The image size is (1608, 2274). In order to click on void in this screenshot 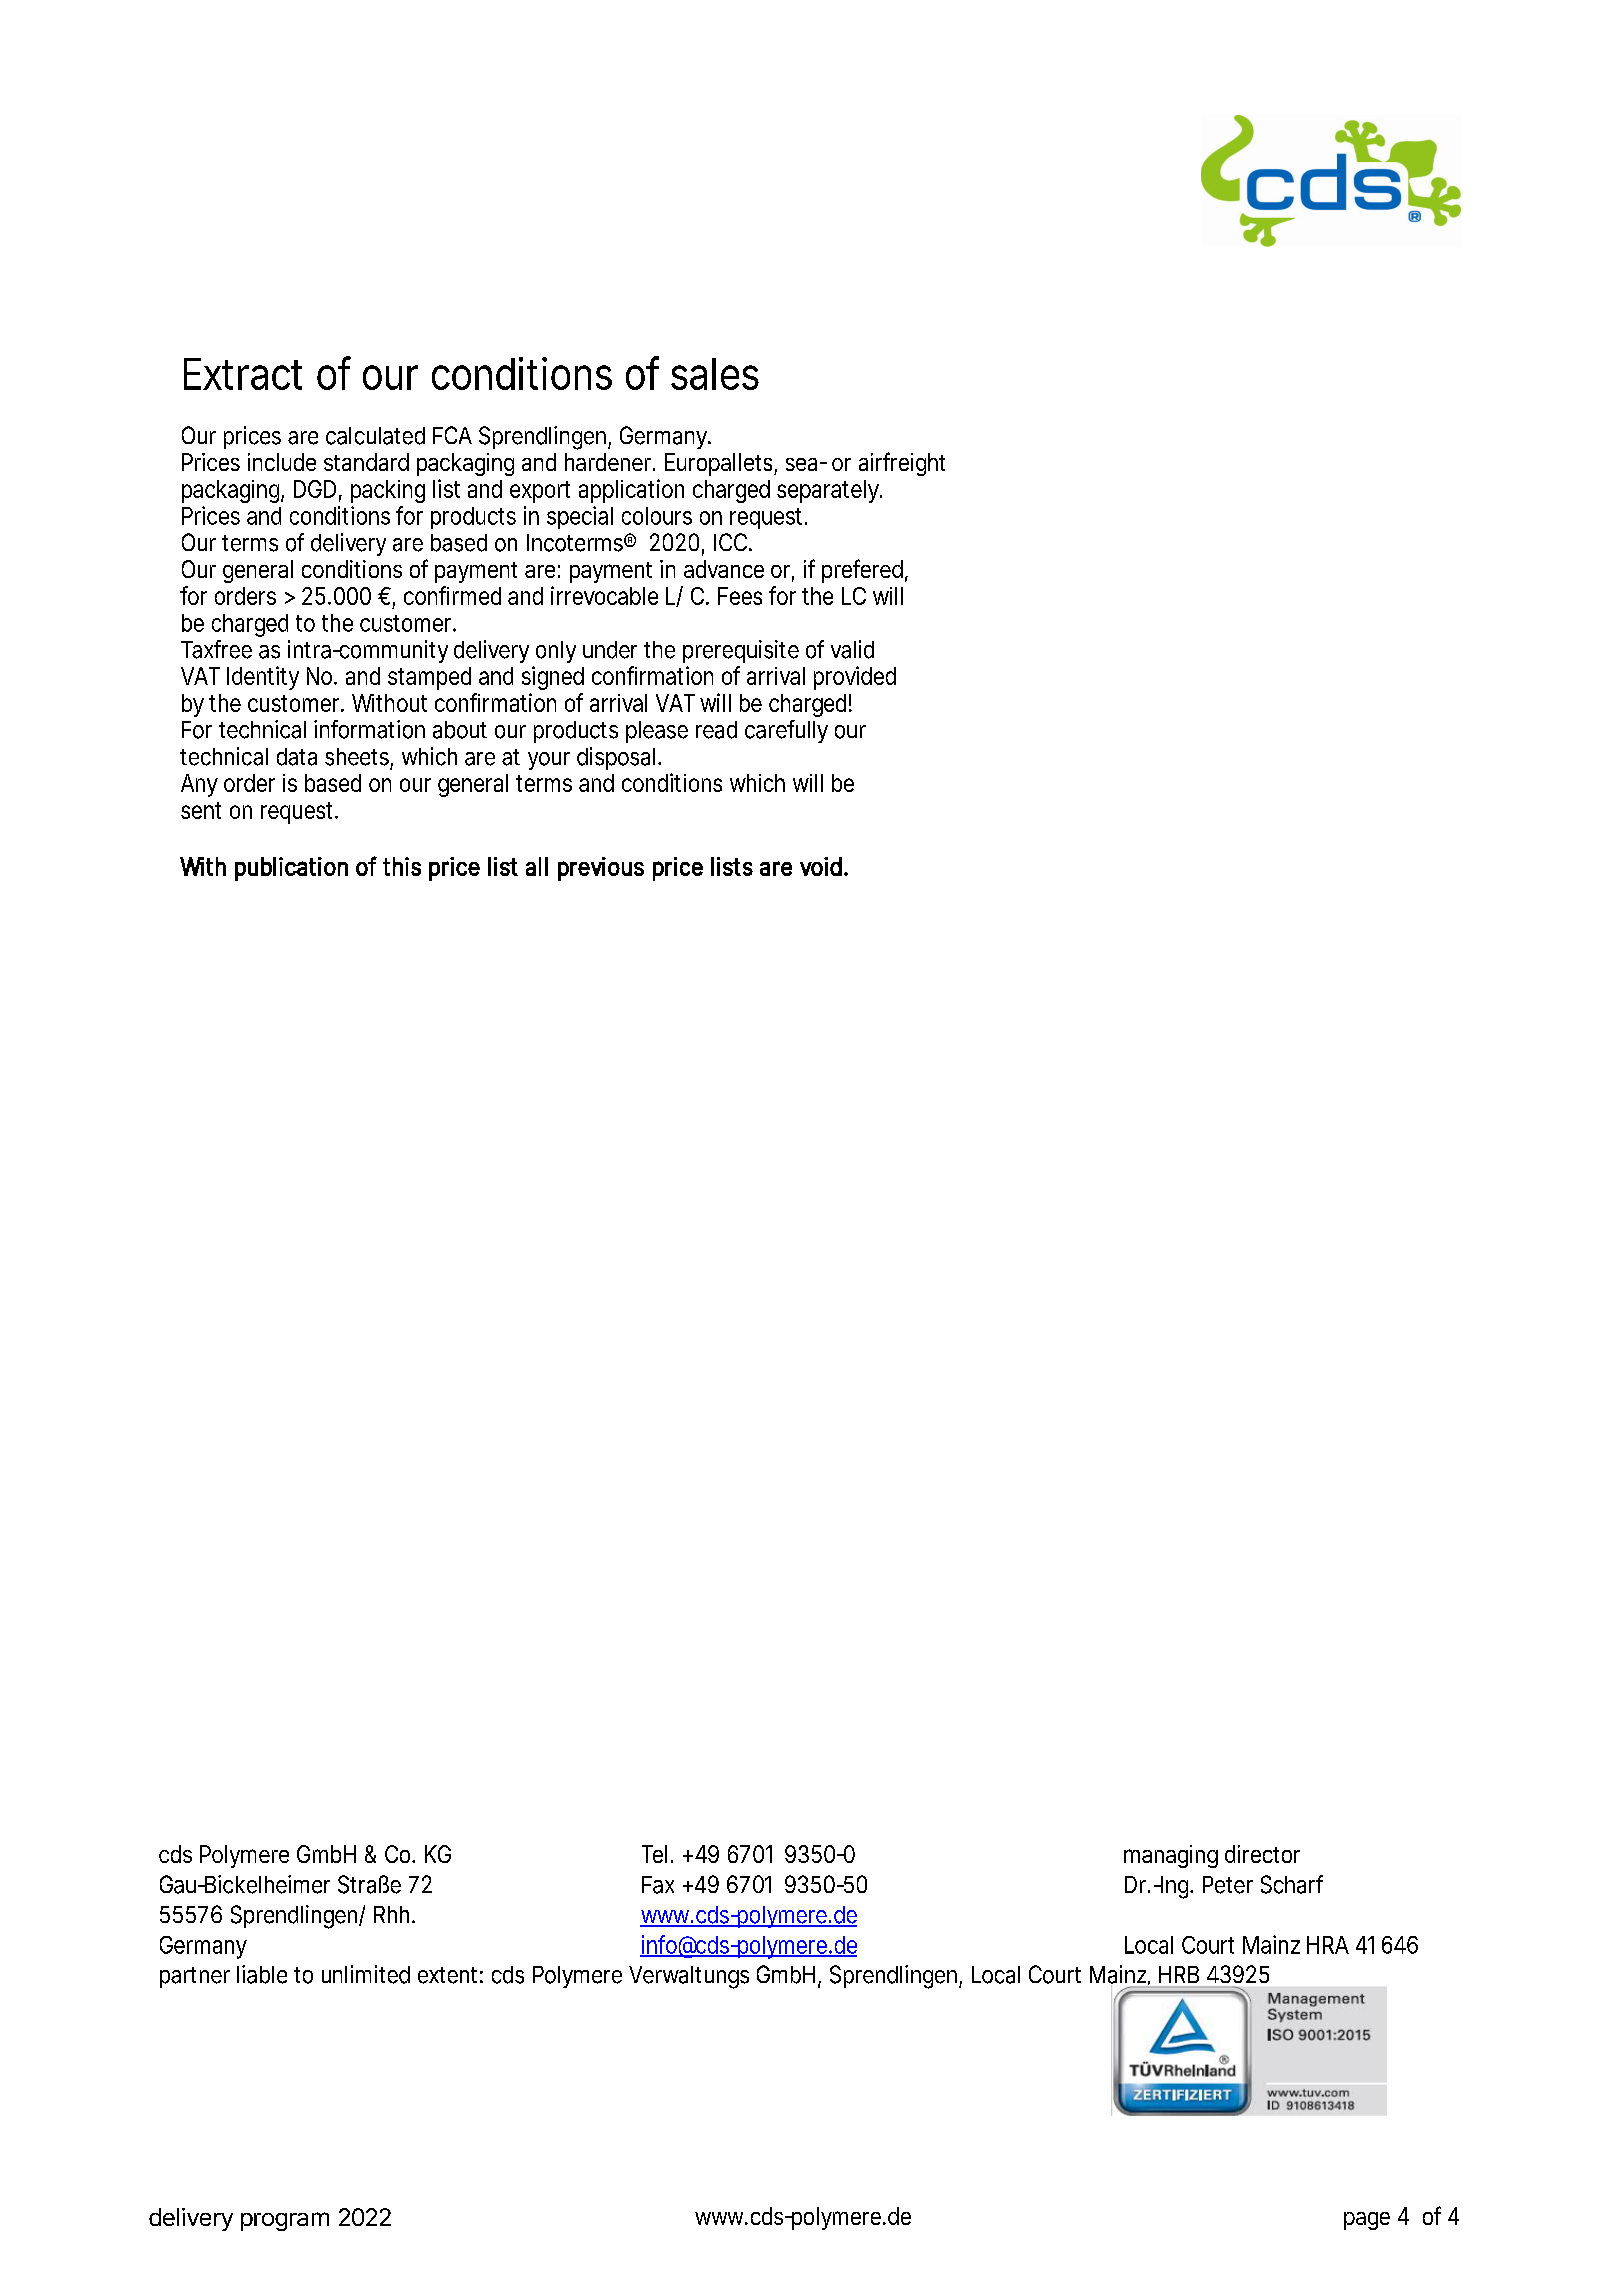, I will do `click(822, 866)`.
